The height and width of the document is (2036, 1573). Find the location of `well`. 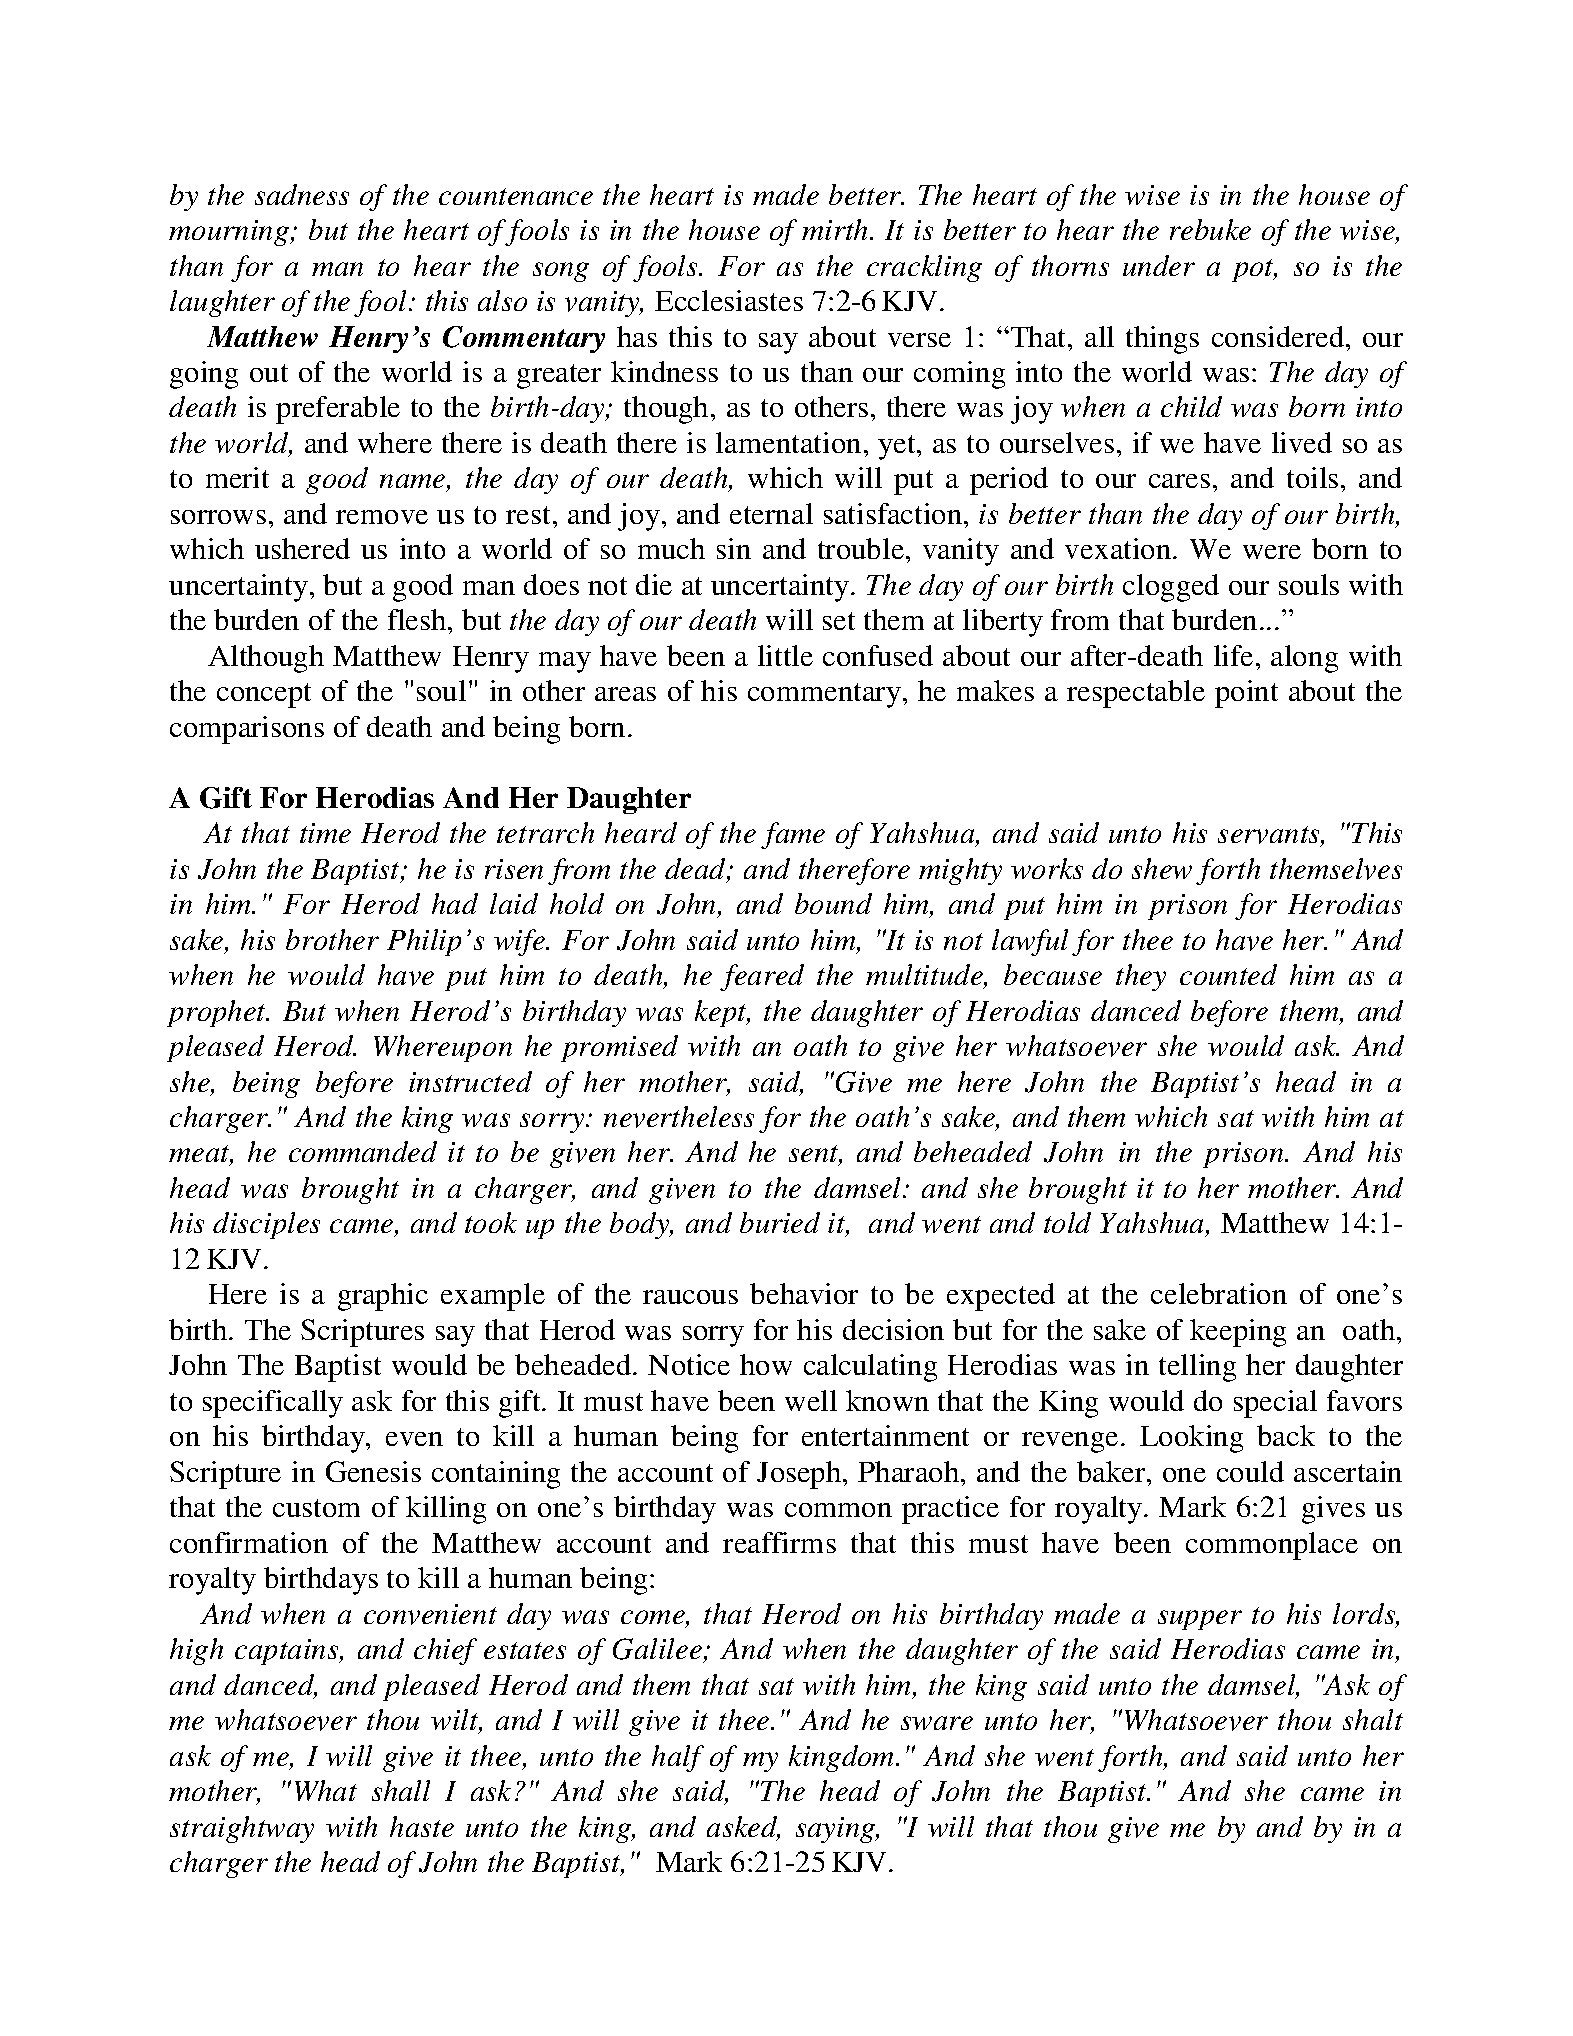

well is located at coordinates (811, 1400).
